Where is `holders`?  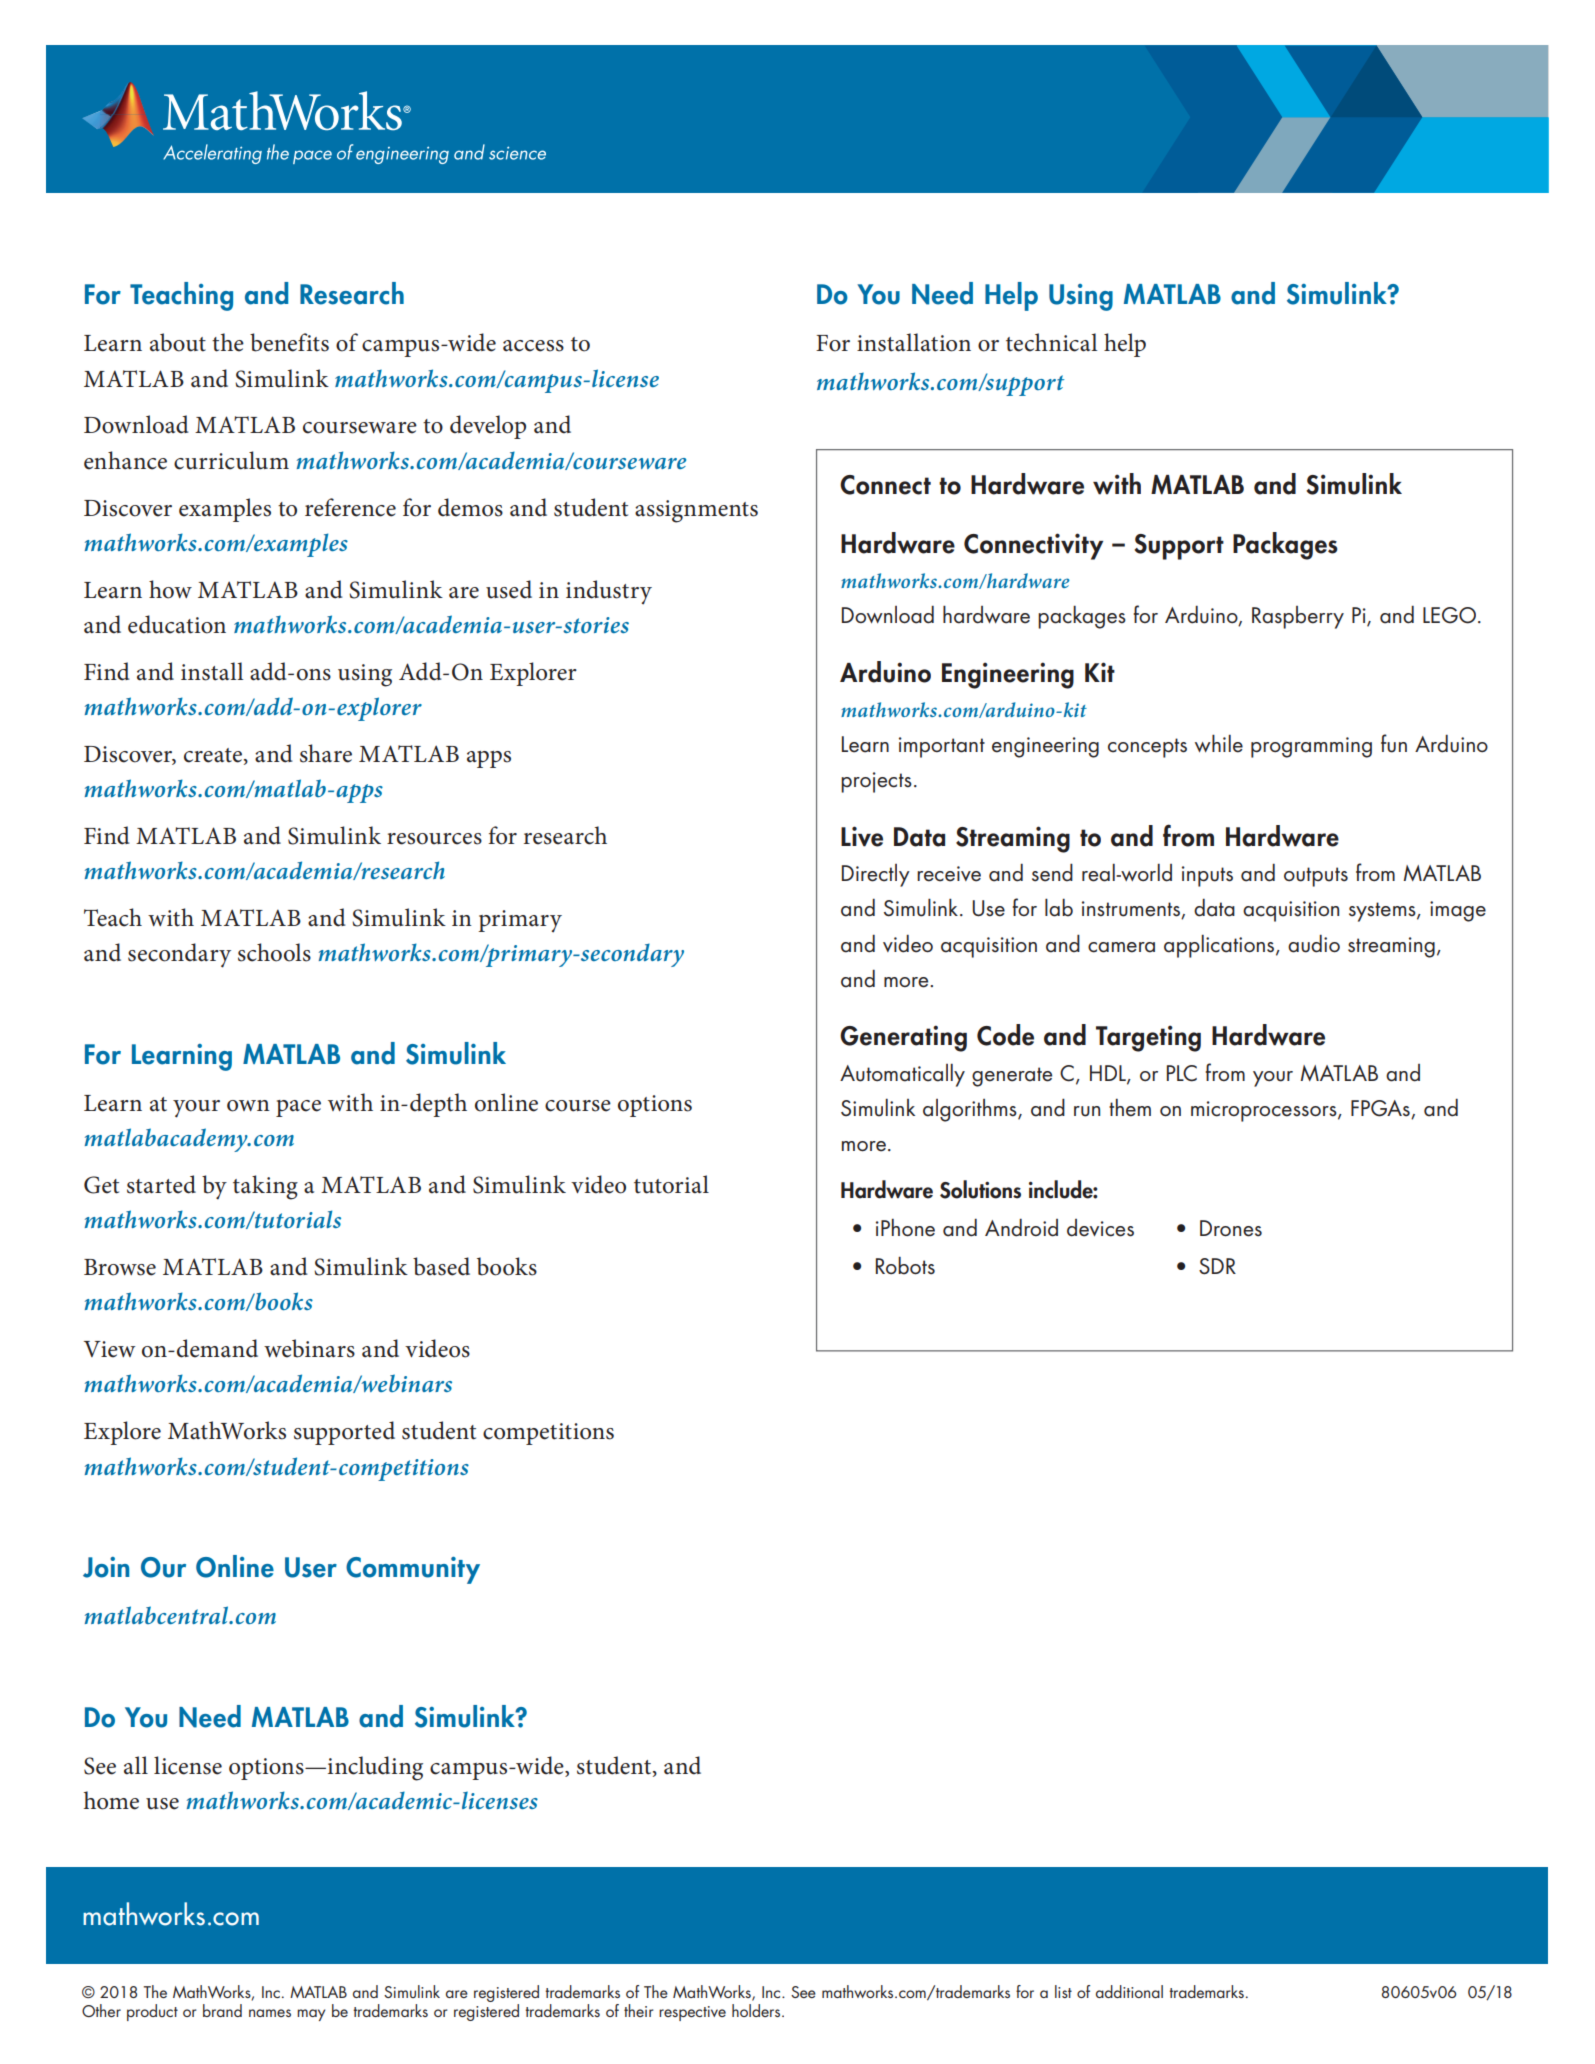
holders is located at coordinates (757, 2010).
